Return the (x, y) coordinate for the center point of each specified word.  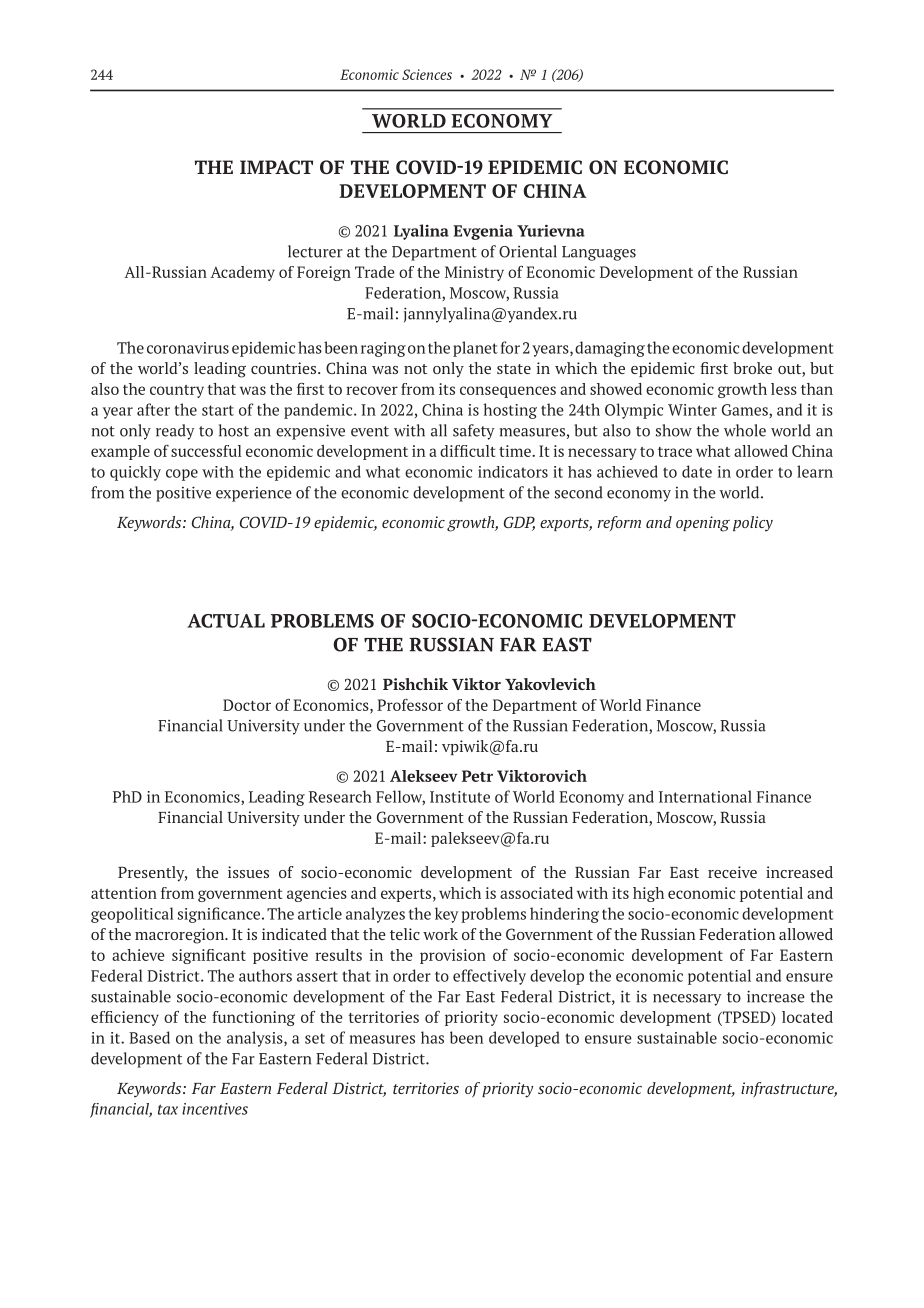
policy (753, 524)
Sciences (427, 74)
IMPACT (276, 167)
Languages (599, 253)
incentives (215, 1109)
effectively (489, 977)
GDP (519, 523)
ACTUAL (226, 621)
